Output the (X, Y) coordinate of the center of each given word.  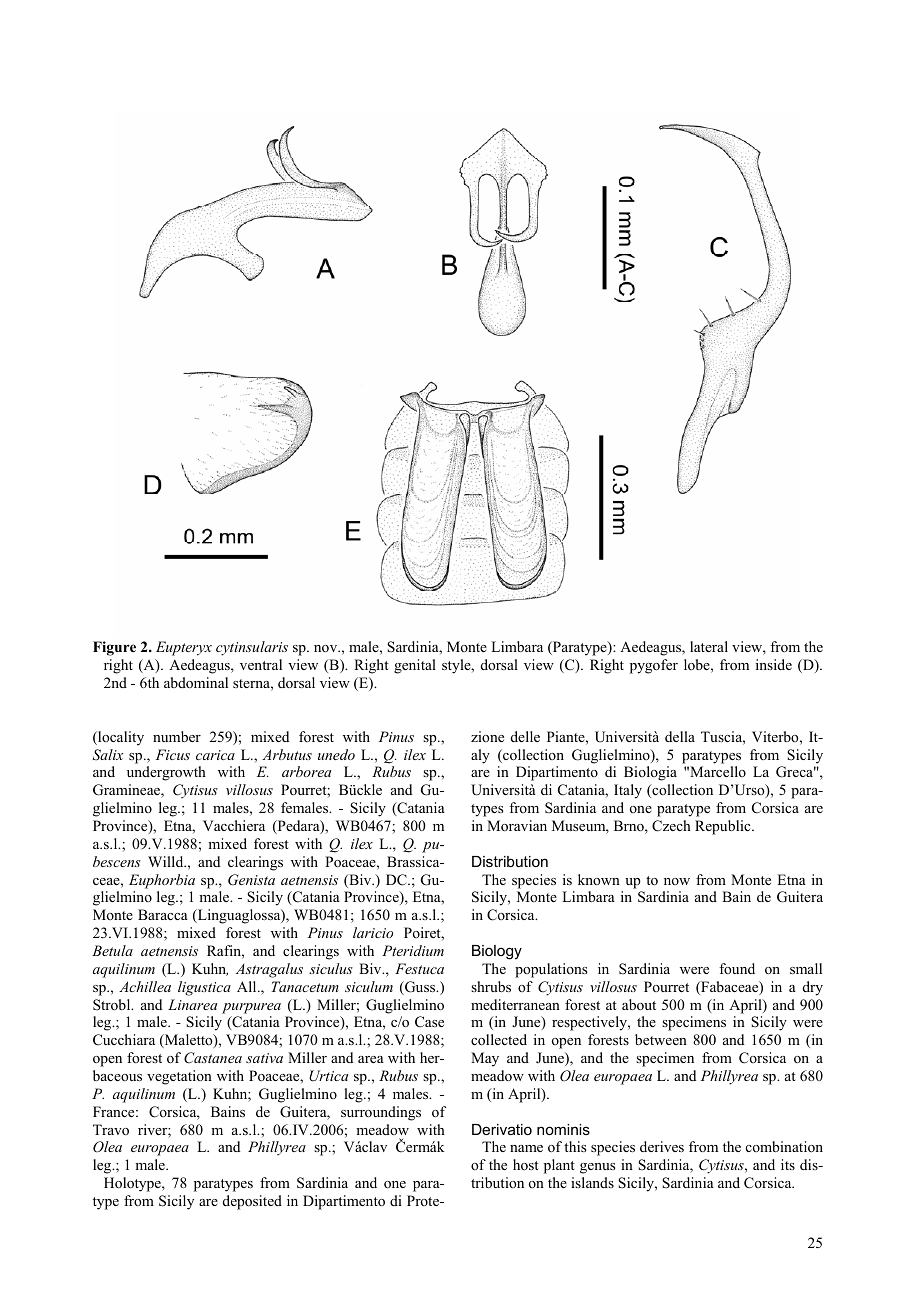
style (457, 666)
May (485, 1059)
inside (774, 664)
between (661, 1039)
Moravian (517, 826)
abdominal (196, 683)
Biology (497, 952)
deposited (252, 1202)
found (737, 968)
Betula (112, 950)
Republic (724, 827)
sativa (264, 1058)
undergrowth (166, 773)
